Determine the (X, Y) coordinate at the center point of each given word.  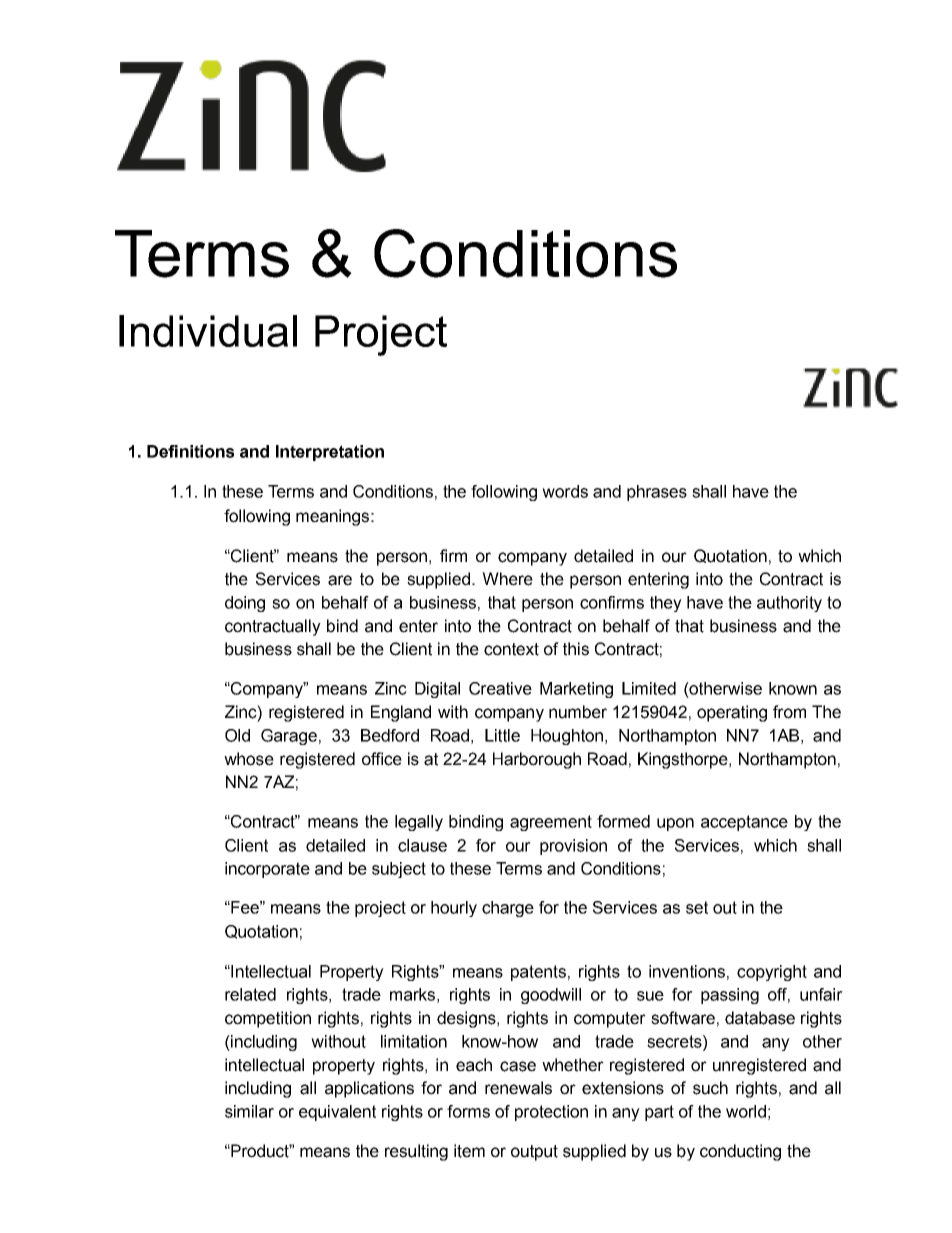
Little (502, 735)
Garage (289, 737)
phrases (657, 493)
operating (732, 713)
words (565, 491)
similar (249, 1111)
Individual (208, 331)
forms (468, 1111)
